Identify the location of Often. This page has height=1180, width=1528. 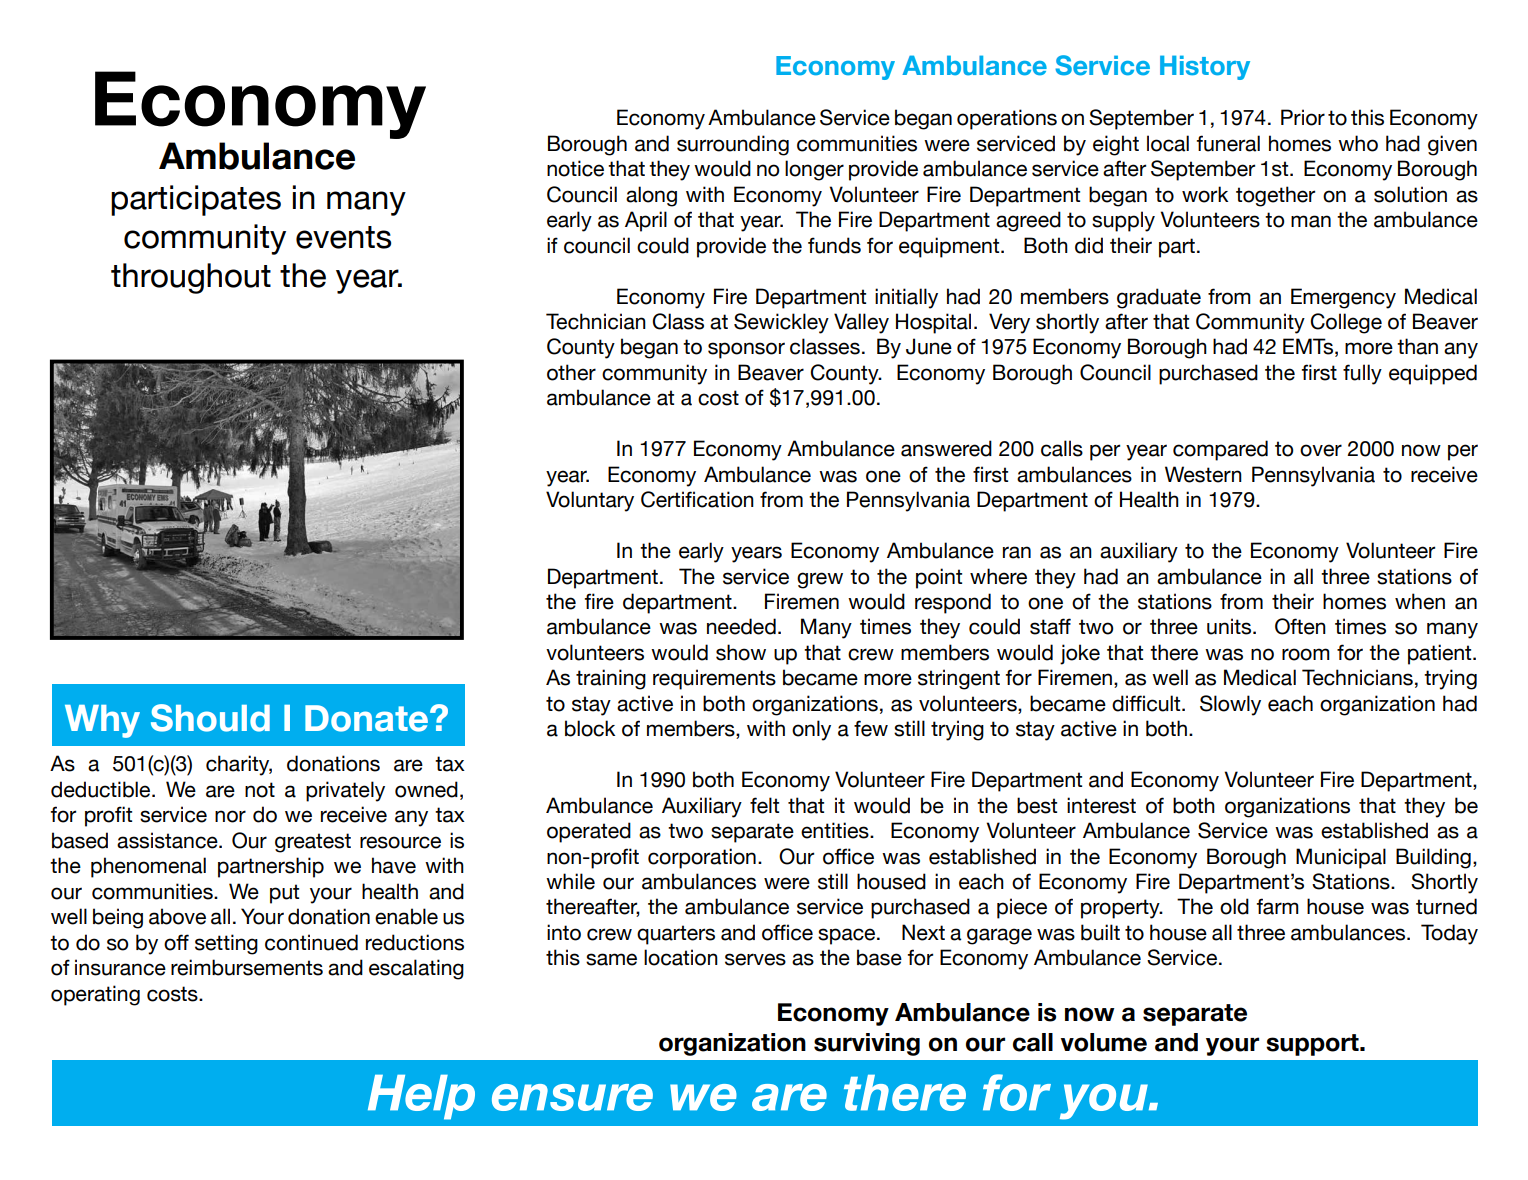
(1300, 626).
